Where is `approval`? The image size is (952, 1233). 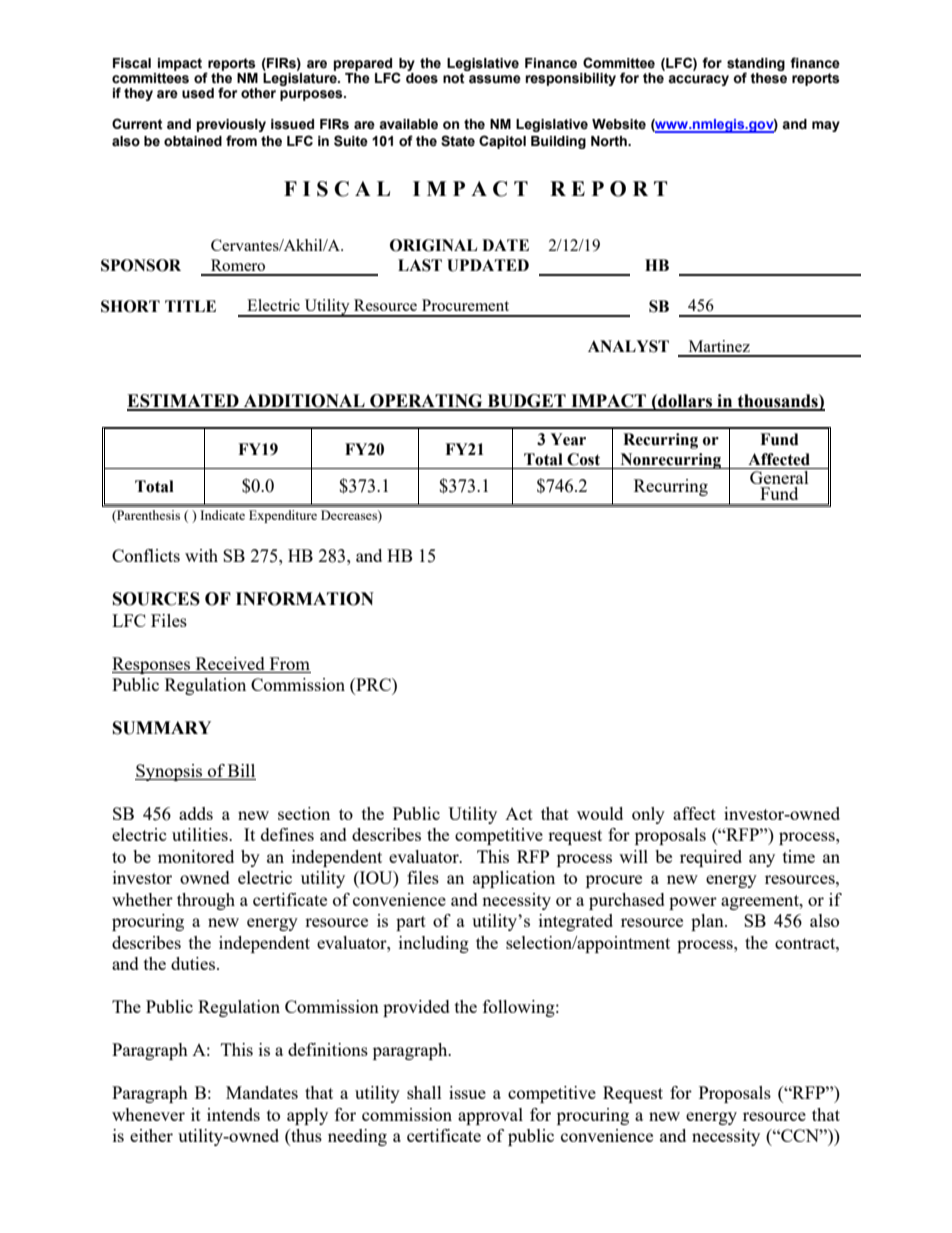 approval is located at coordinates (490, 1116).
